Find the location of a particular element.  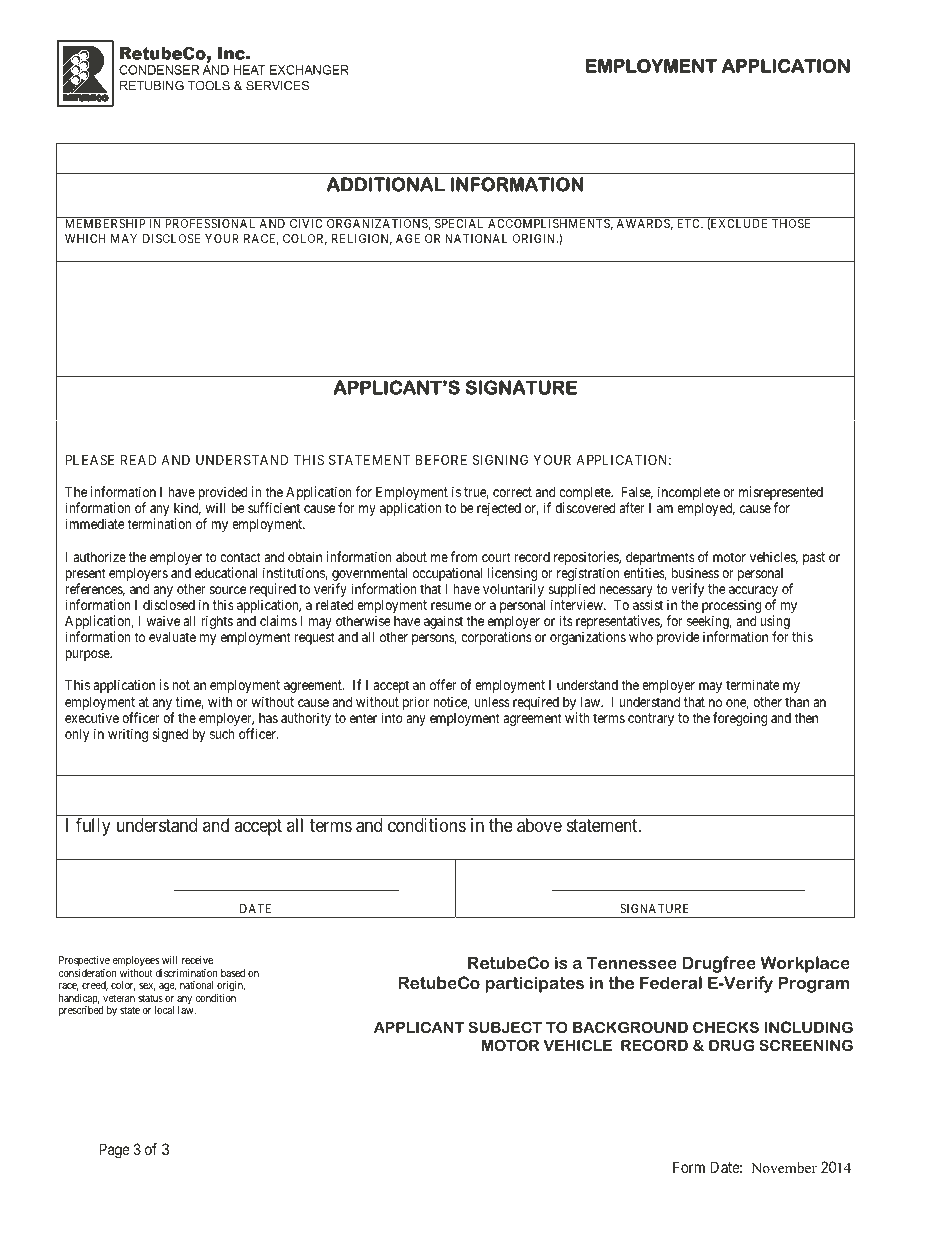

November is located at coordinates (784, 1167).
